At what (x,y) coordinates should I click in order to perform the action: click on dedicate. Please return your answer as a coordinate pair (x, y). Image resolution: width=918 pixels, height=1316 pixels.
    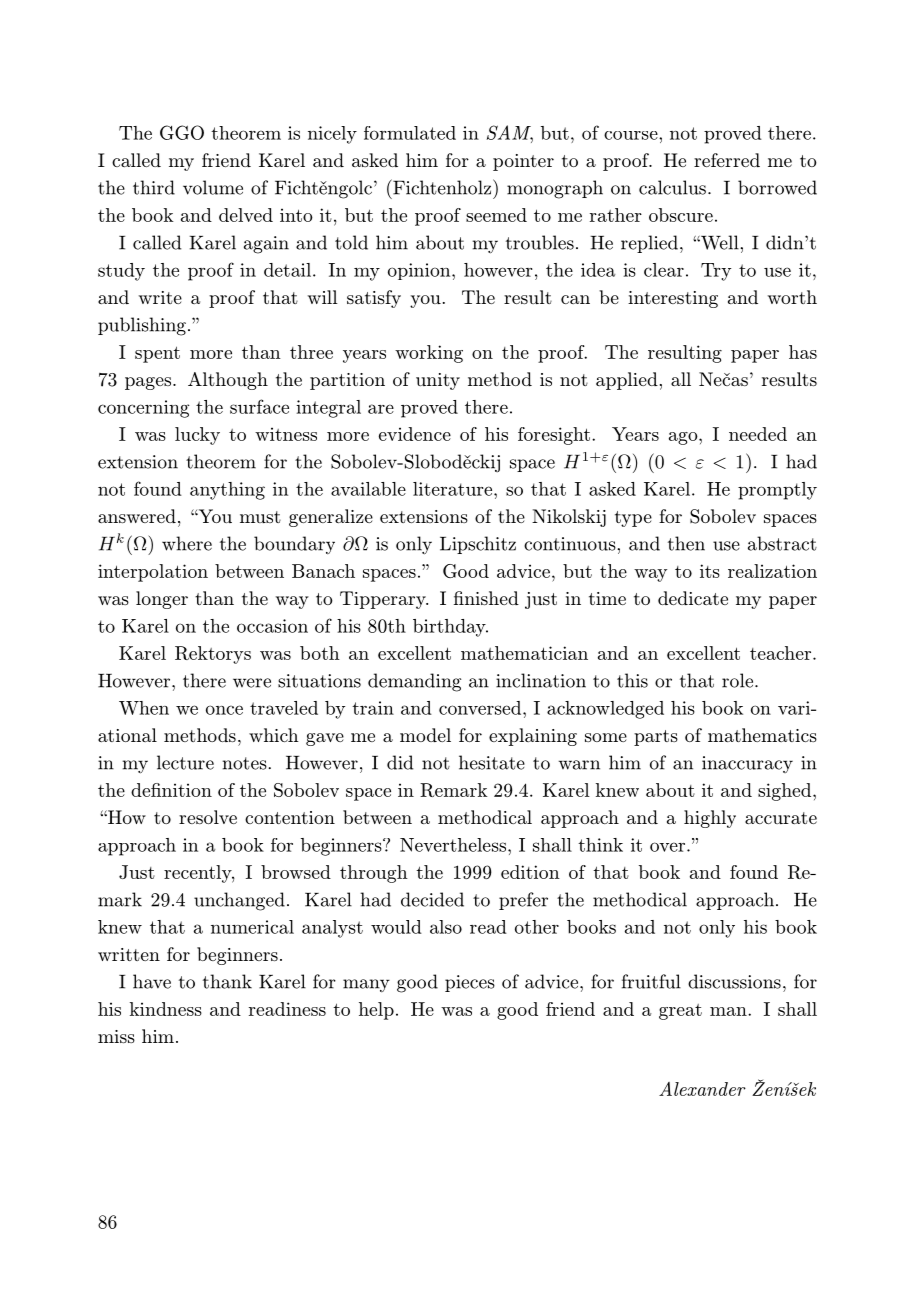
    Looking at the image, I should click on (693, 598).
